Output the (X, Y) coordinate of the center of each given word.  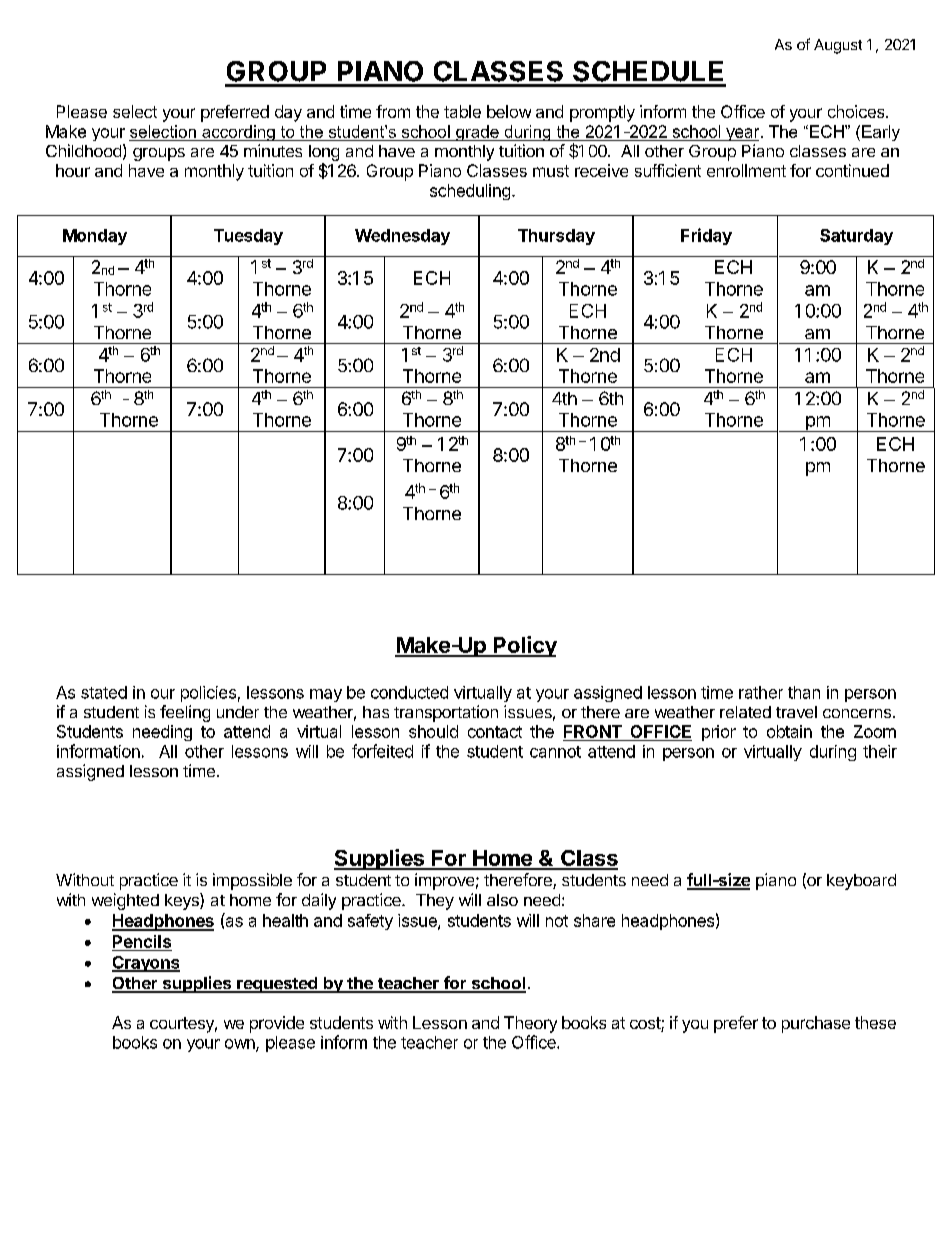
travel (796, 712)
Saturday (856, 237)
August (838, 46)
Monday (95, 237)
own (241, 1045)
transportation (446, 713)
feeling (185, 713)
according (238, 133)
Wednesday (402, 237)
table (462, 111)
